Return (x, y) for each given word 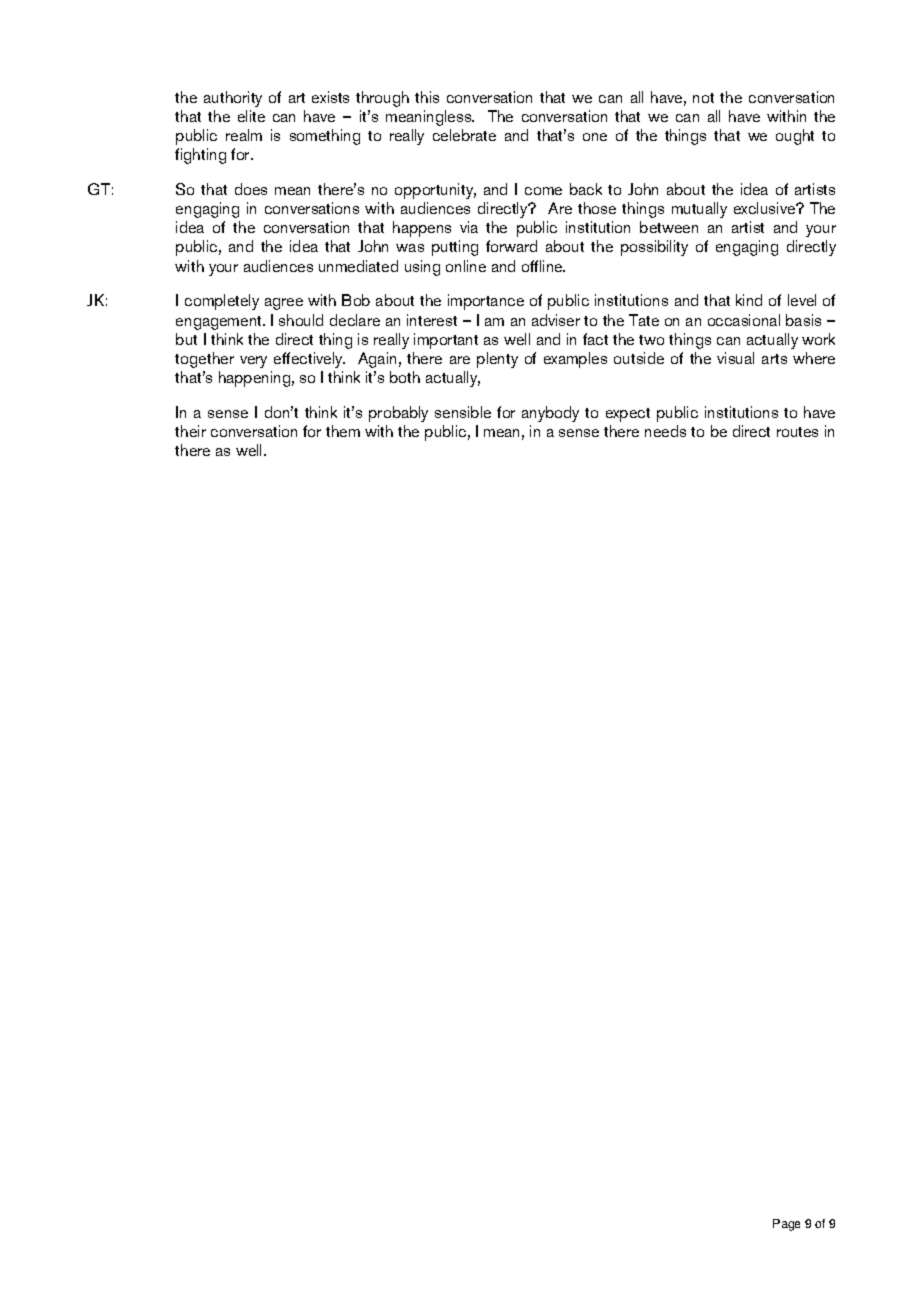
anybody (550, 414)
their (190, 431)
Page (786, 1225)
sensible (463, 412)
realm (244, 135)
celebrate (464, 135)
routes (797, 432)
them (343, 431)
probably (398, 414)
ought (795, 137)
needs (665, 431)
